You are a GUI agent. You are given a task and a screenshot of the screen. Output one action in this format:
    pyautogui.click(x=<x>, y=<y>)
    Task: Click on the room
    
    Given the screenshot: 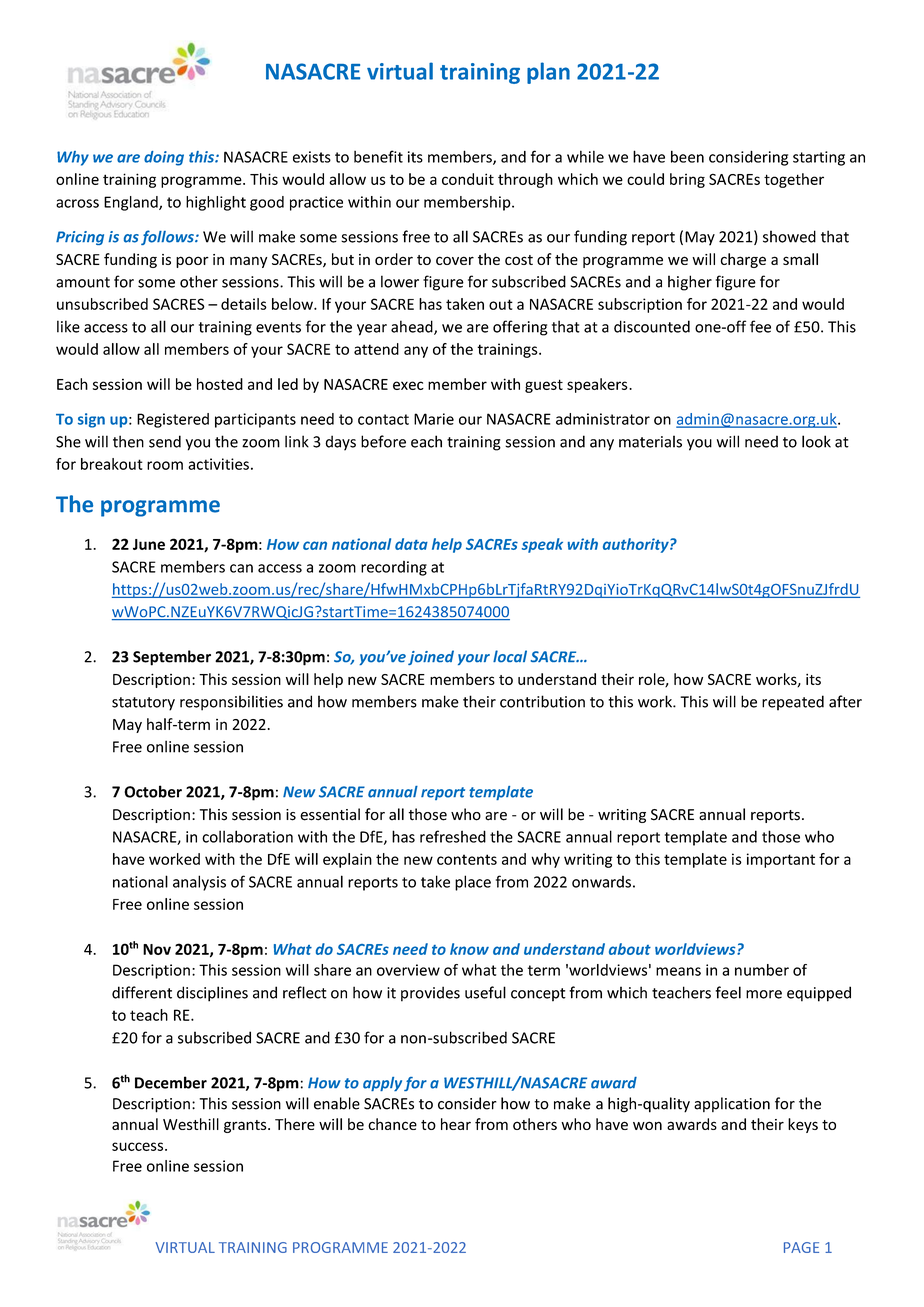 What is the action you would take?
    pyautogui.click(x=165, y=465)
